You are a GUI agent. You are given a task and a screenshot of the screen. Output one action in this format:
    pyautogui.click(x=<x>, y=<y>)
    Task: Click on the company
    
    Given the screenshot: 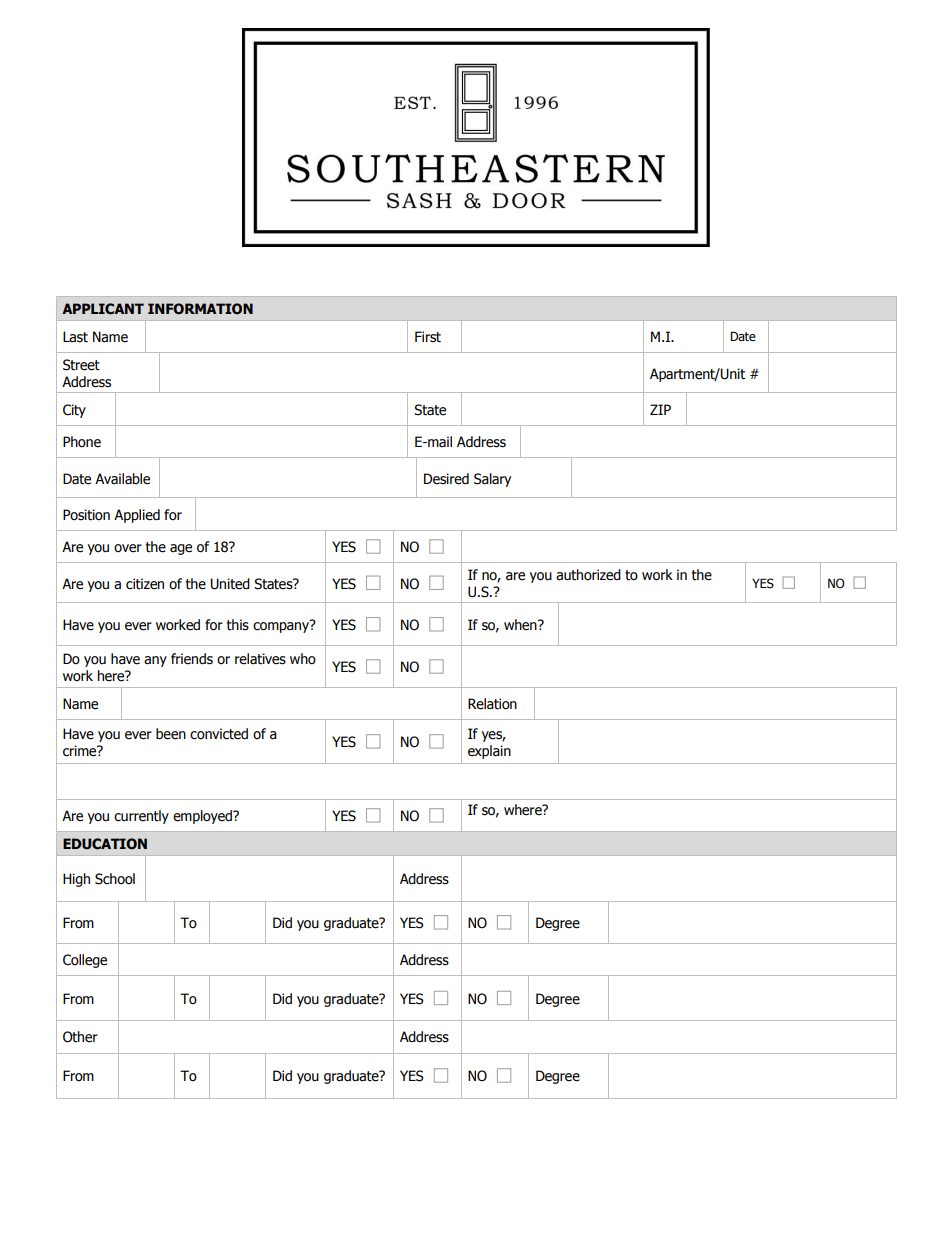 What is the action you would take?
    pyautogui.click(x=282, y=626)
